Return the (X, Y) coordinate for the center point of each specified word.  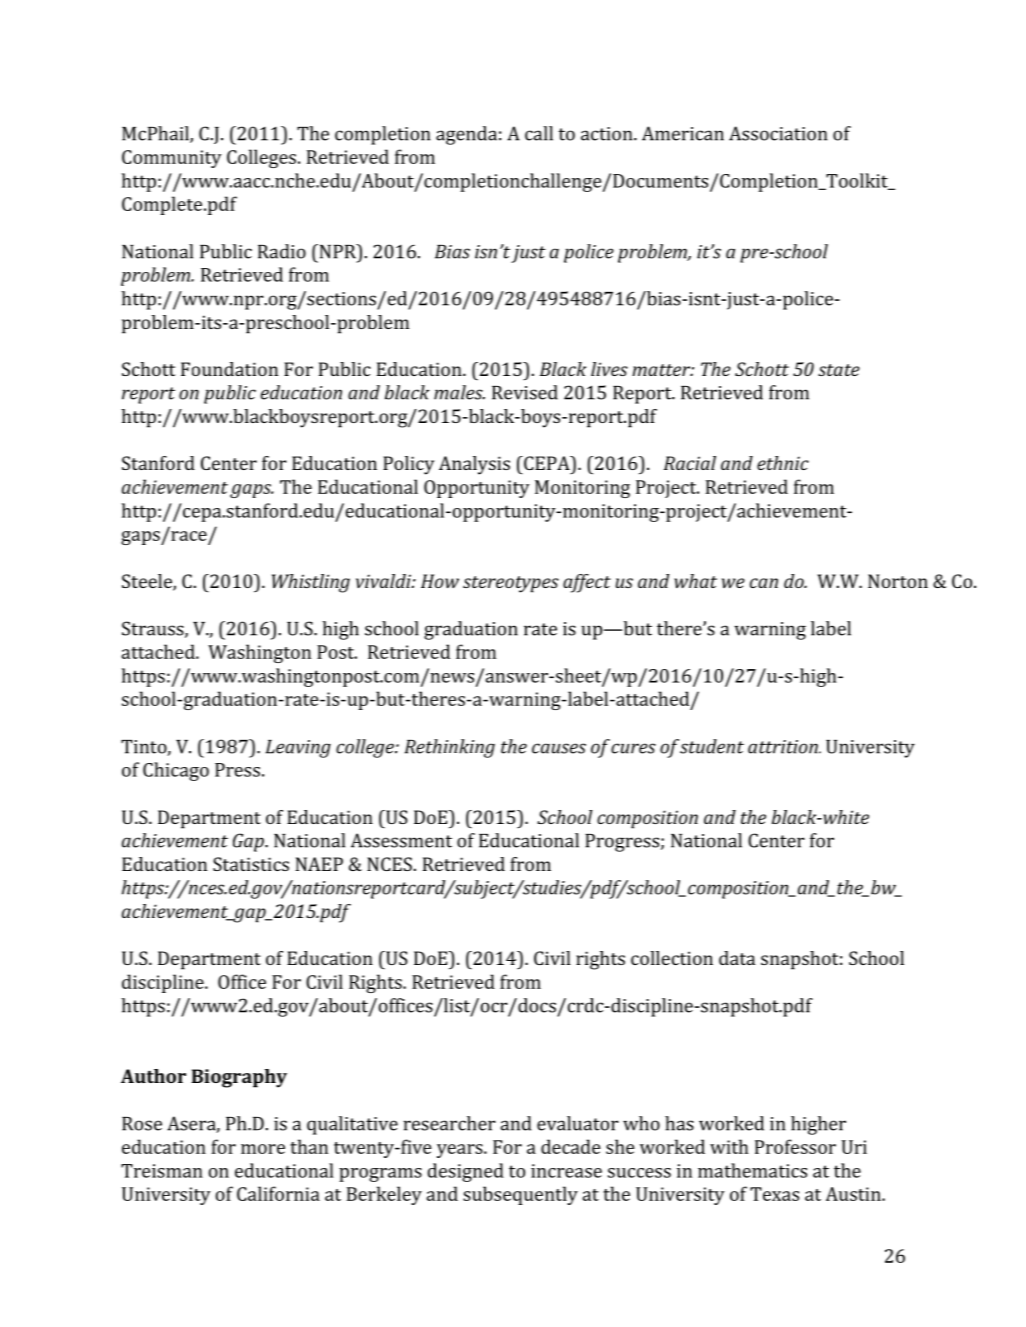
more (263, 1149)
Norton (898, 581)
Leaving (298, 749)
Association (778, 133)
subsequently (520, 1195)
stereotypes (511, 584)
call (539, 133)
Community (172, 159)
